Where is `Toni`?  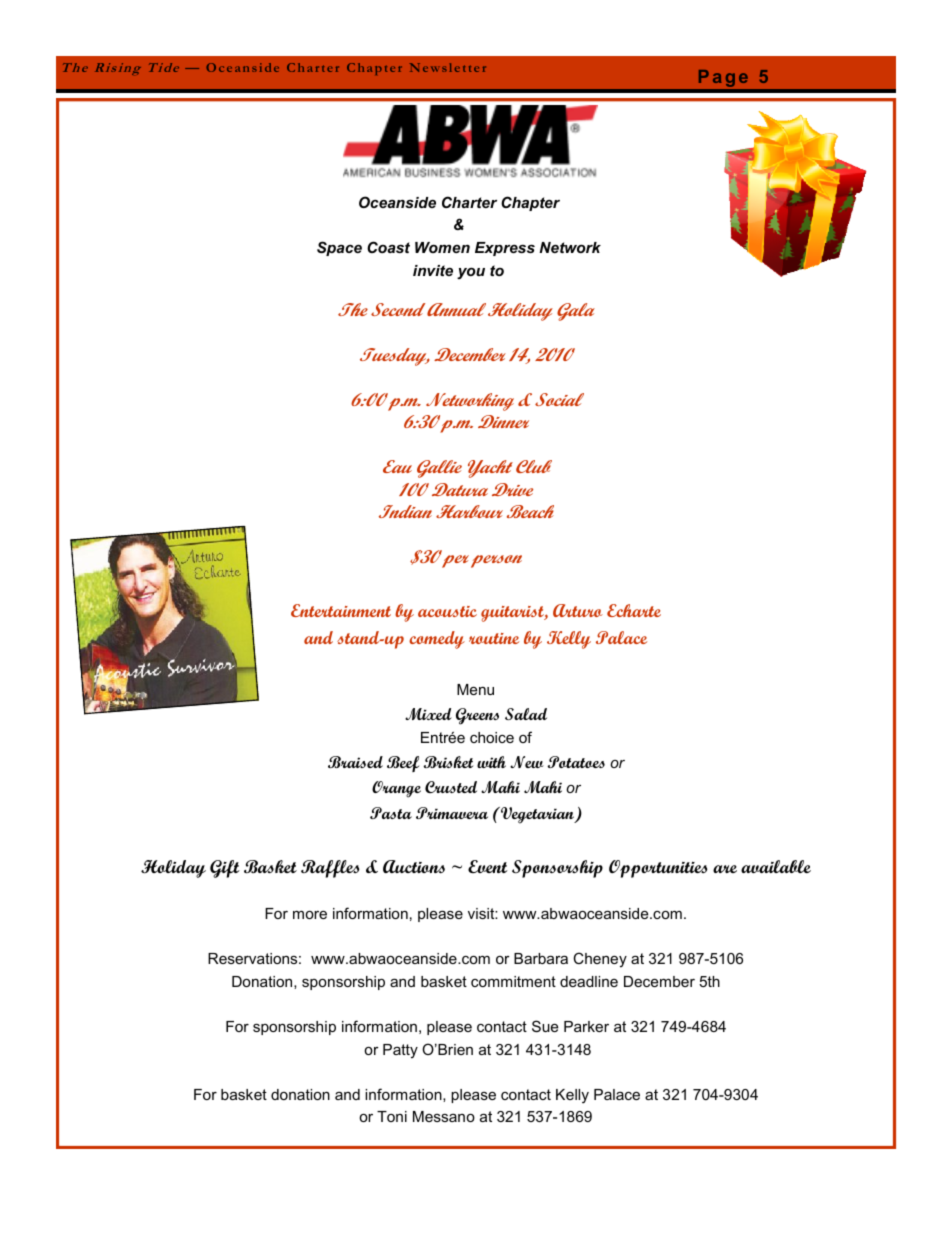 Toni is located at coordinates (392, 1116).
